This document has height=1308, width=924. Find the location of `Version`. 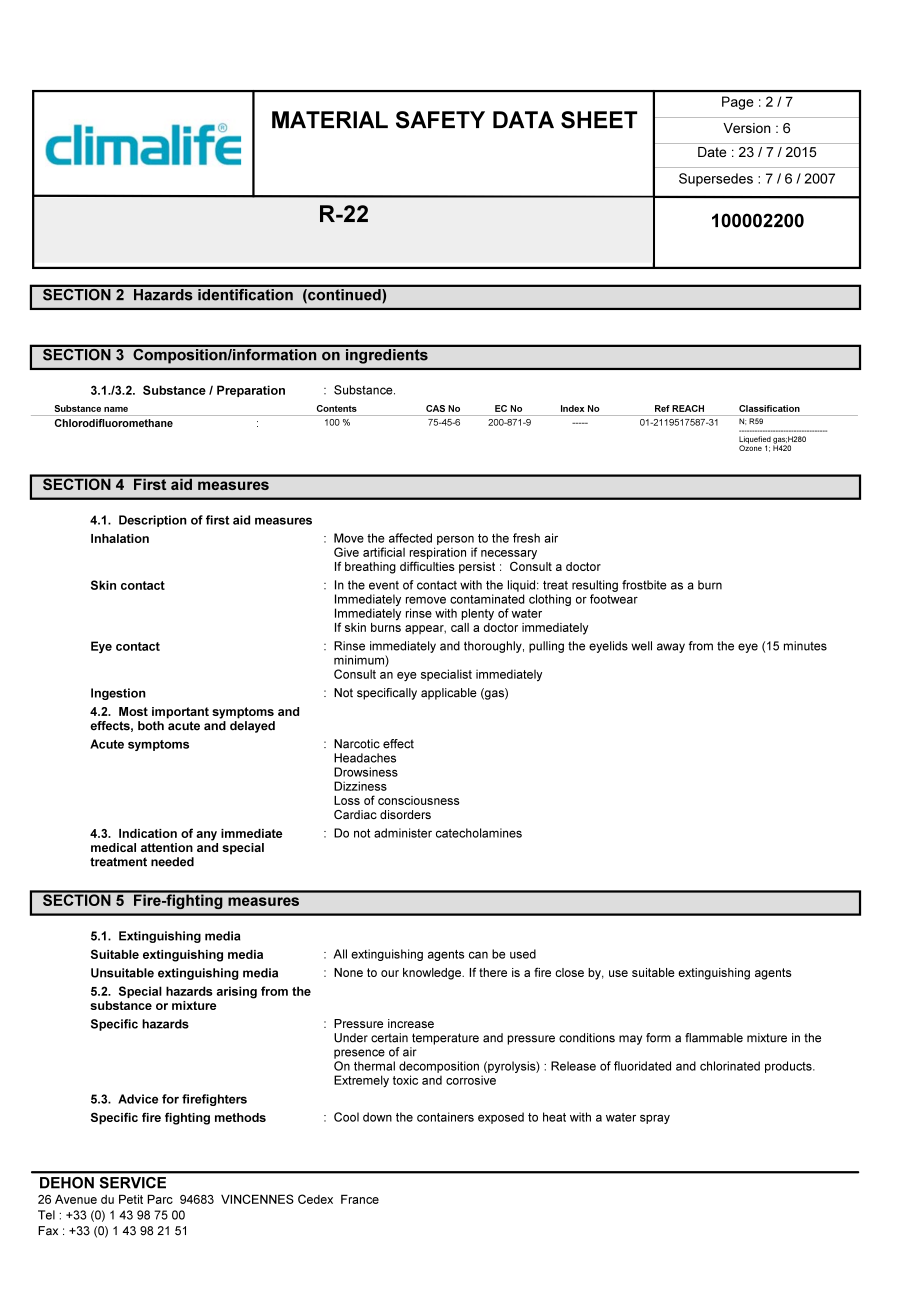

Version is located at coordinates (747, 128).
